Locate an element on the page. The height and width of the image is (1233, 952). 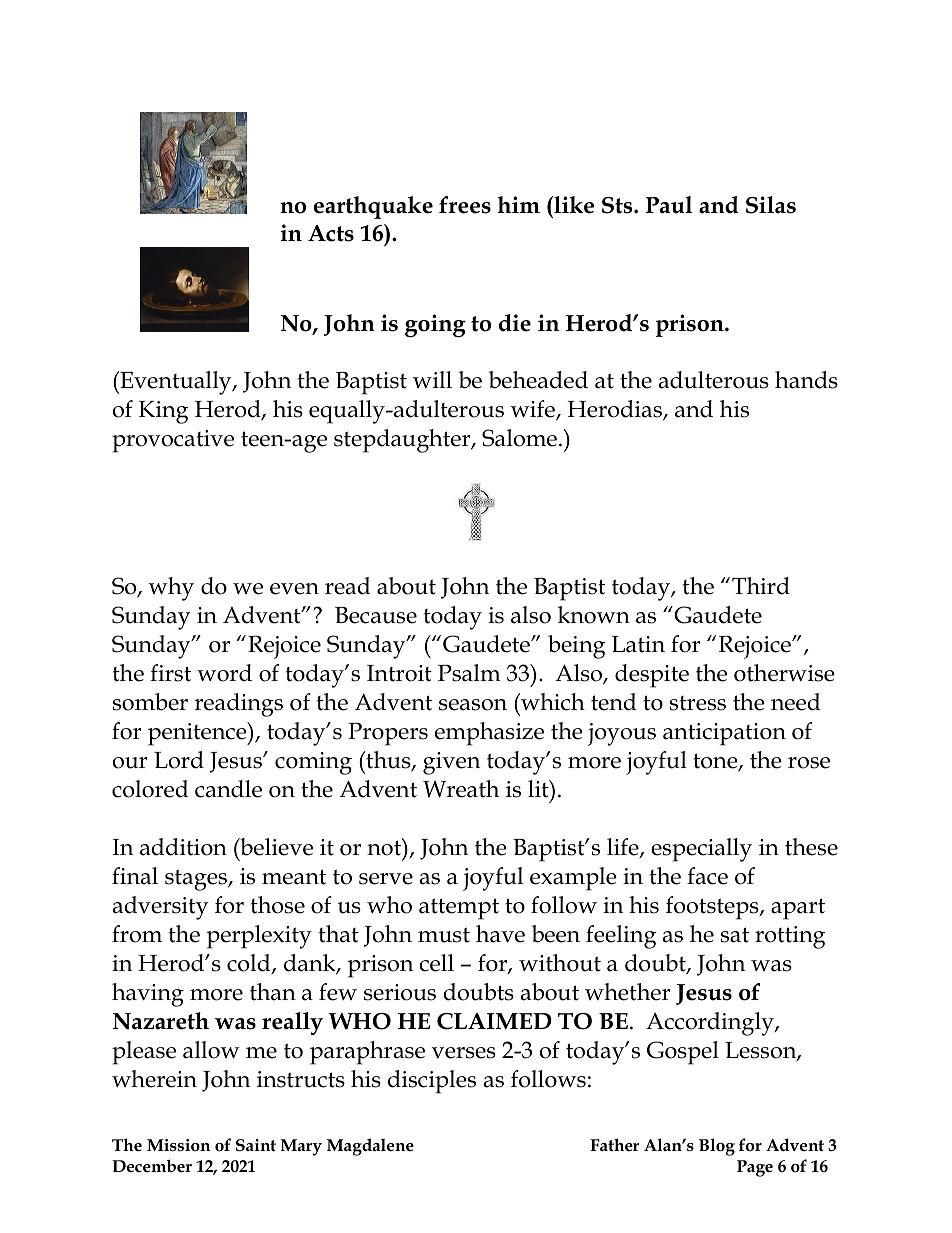
Silas is located at coordinates (771, 205).
